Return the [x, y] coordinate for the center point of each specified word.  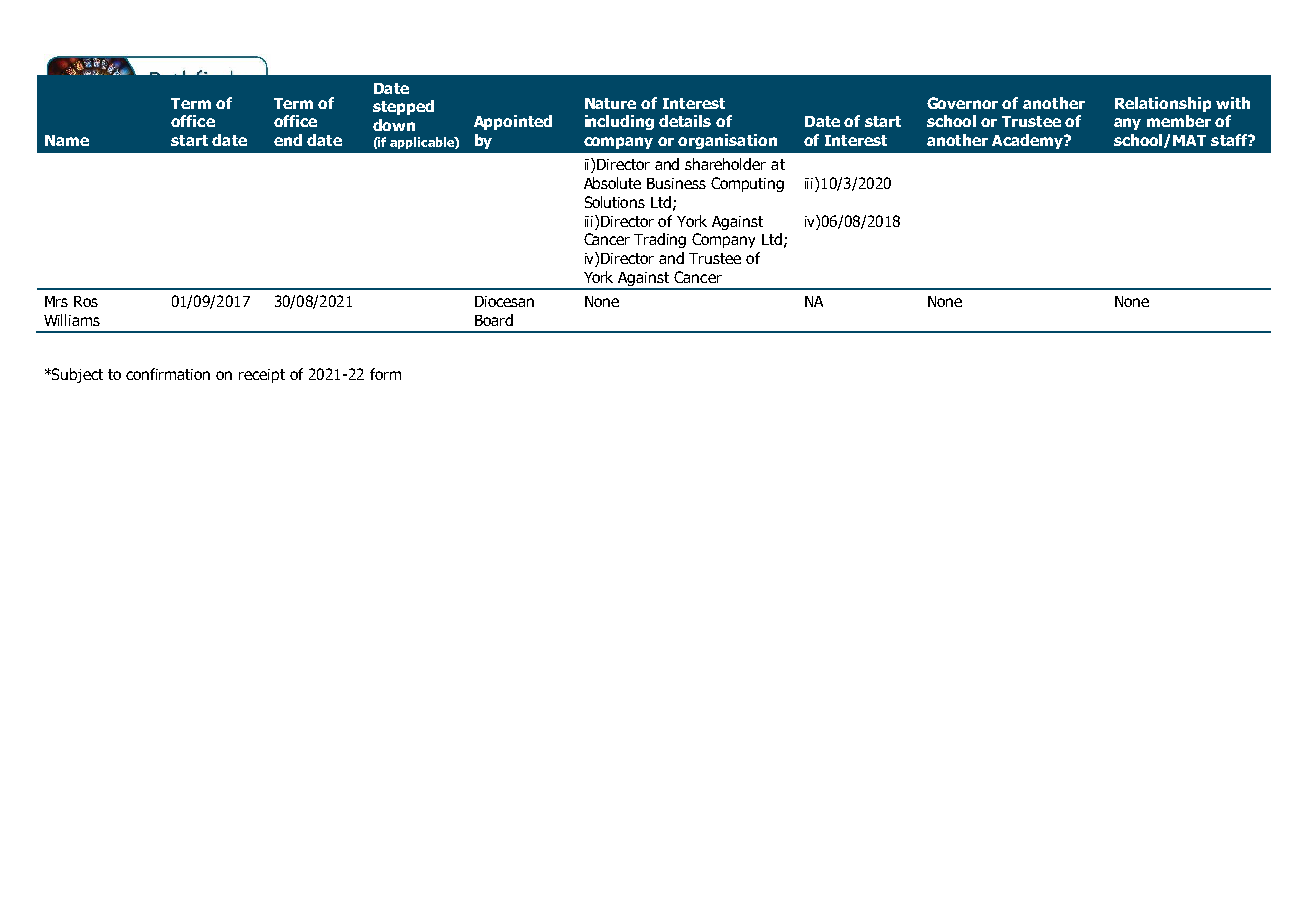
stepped [403, 107]
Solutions [615, 202]
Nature [610, 103]
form [385, 374]
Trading [660, 240]
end [288, 140]
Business [676, 183]
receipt [262, 376]
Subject [77, 375]
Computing [747, 184]
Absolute [612, 183]
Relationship [1163, 104]
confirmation [168, 374]
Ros [86, 301]
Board [494, 320]
